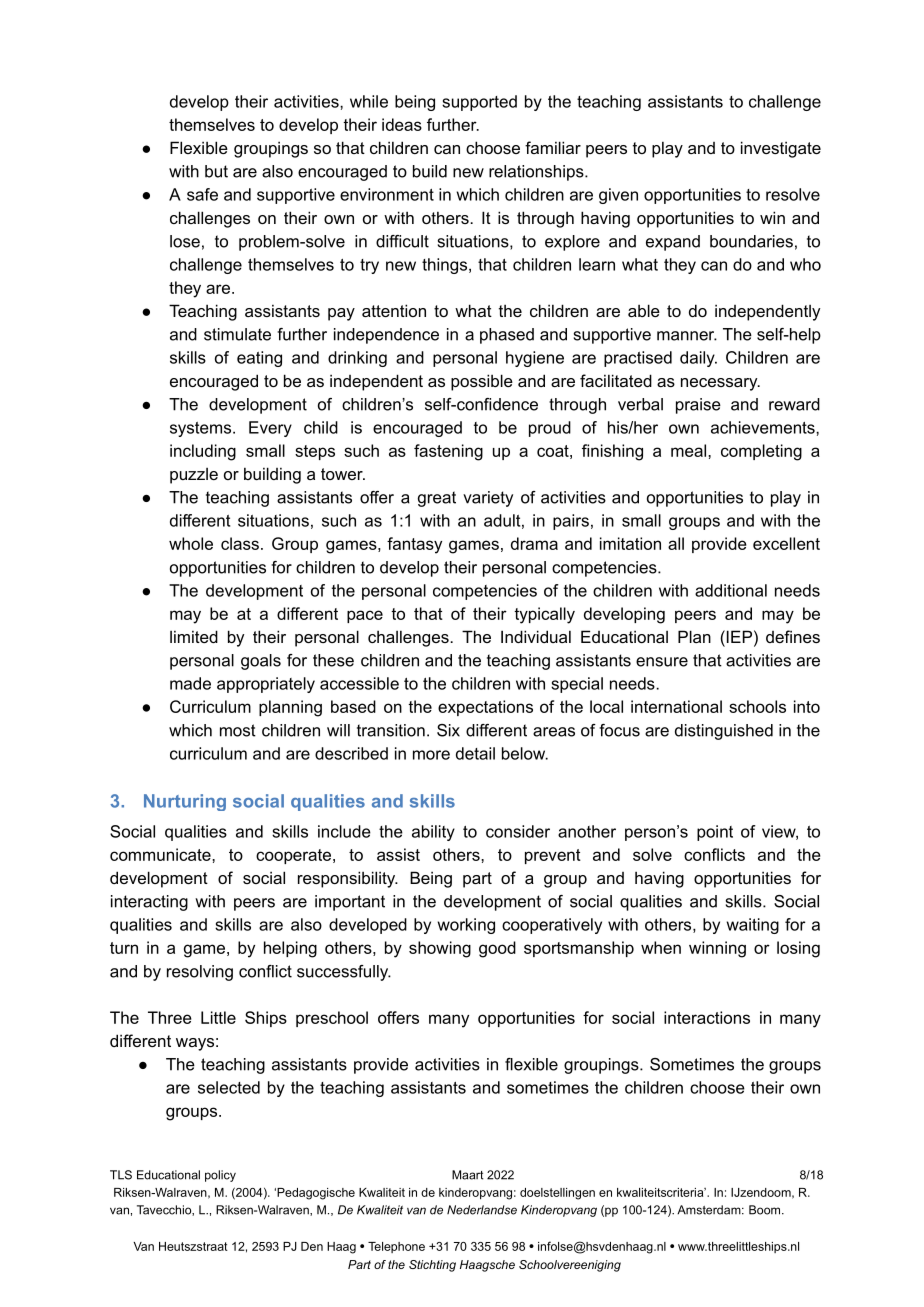 This page has height=1307, width=924. Describe the element at coordinates (200, 429) in the page. I see `systems` at that location.
